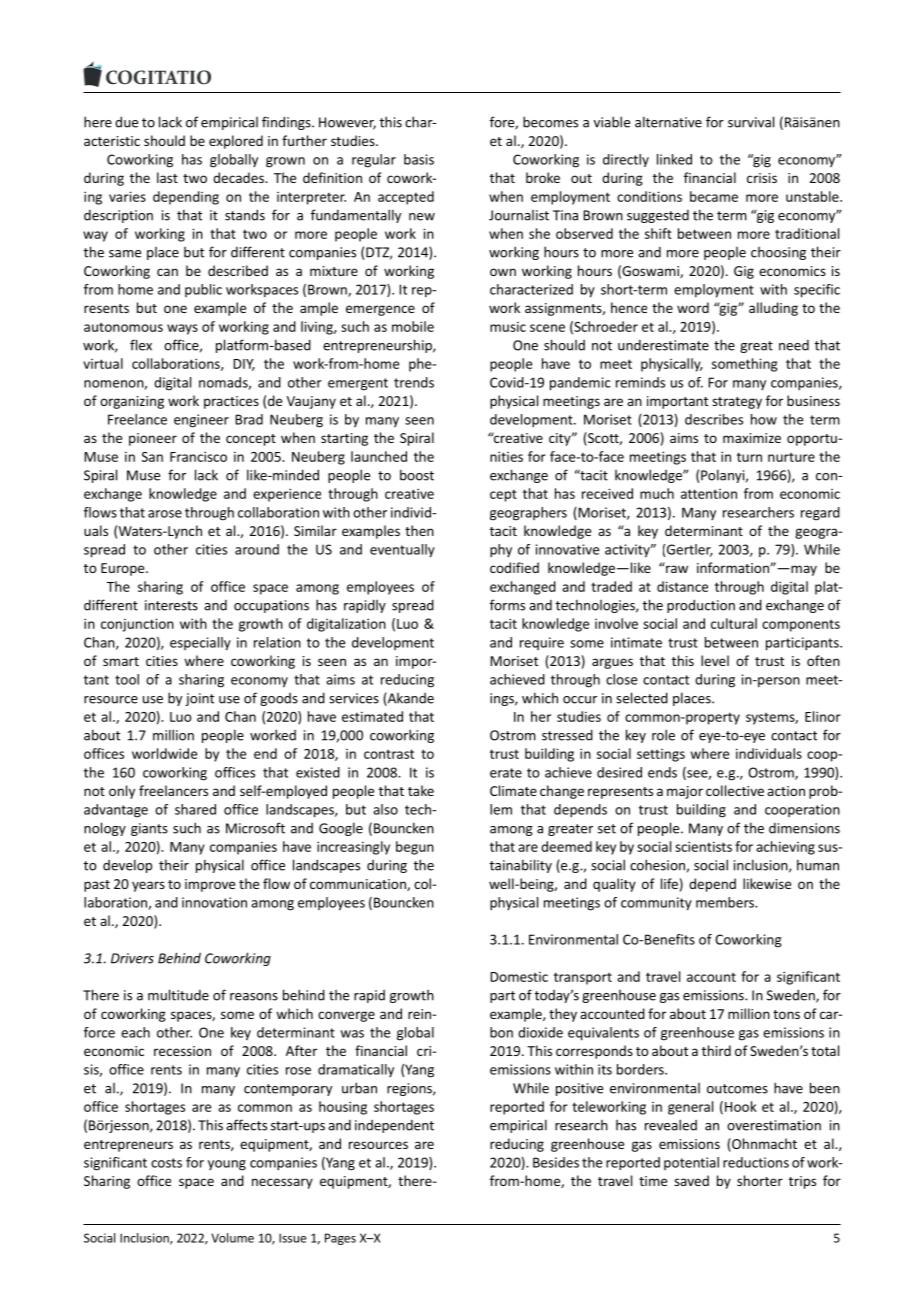 This page has height=1308, width=924. What do you see at coordinates (737, 403) in the page?
I see `strategy` at bounding box center [737, 403].
